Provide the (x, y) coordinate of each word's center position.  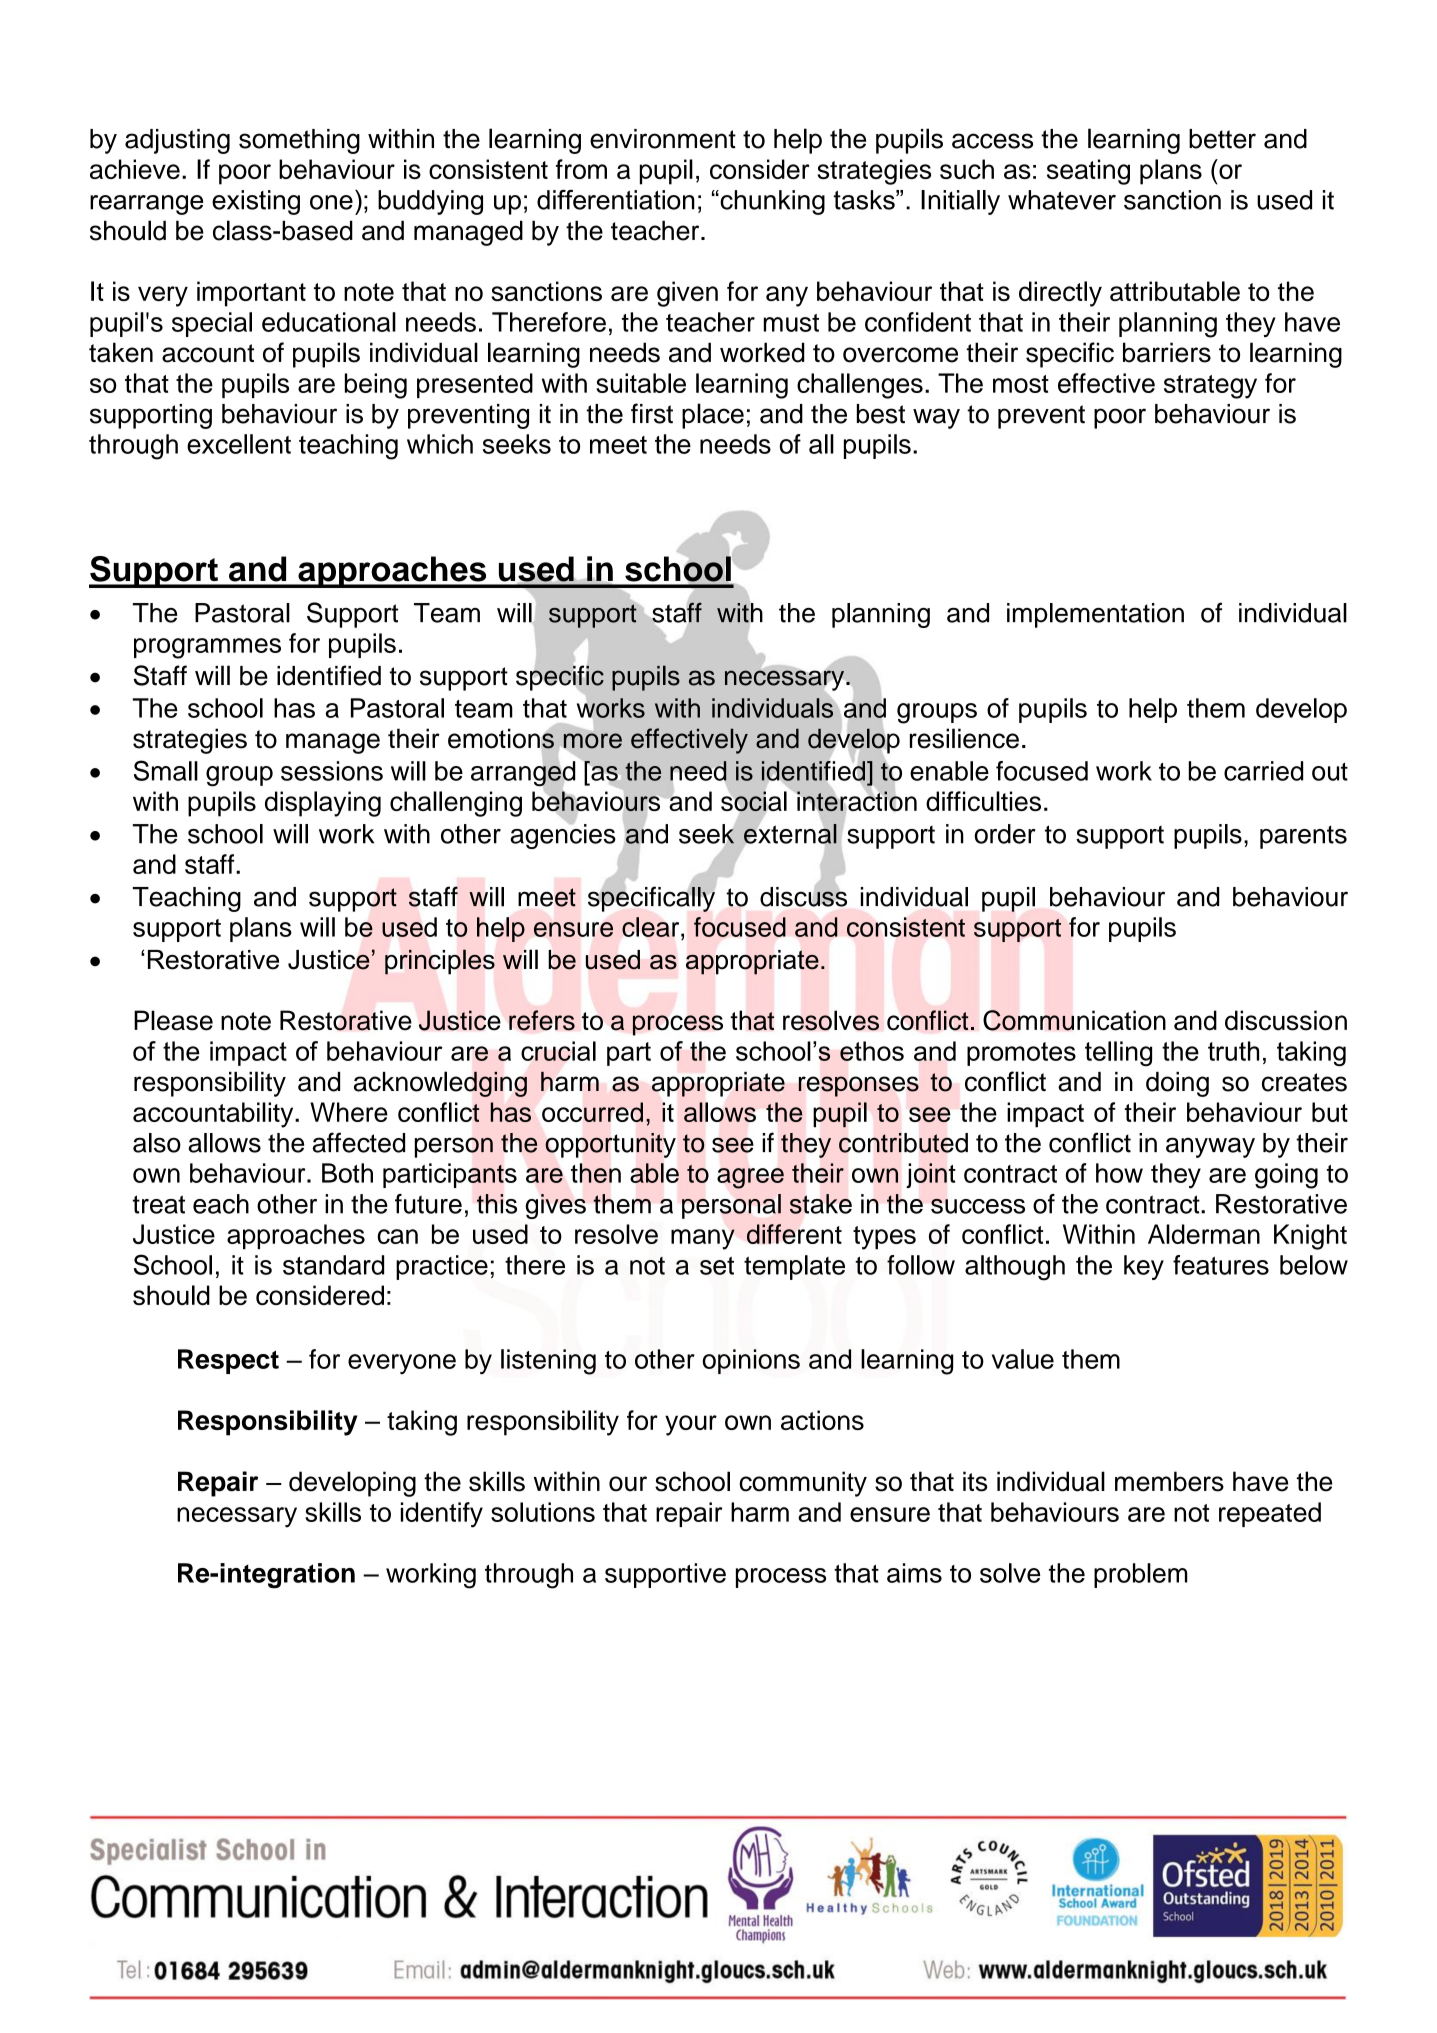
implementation (1095, 615)
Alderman (1204, 1234)
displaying (323, 804)
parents (1303, 837)
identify (442, 1515)
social (754, 801)
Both (347, 1173)
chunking (771, 202)
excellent (239, 444)
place (713, 416)
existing (256, 202)
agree (750, 1178)
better (1222, 139)
